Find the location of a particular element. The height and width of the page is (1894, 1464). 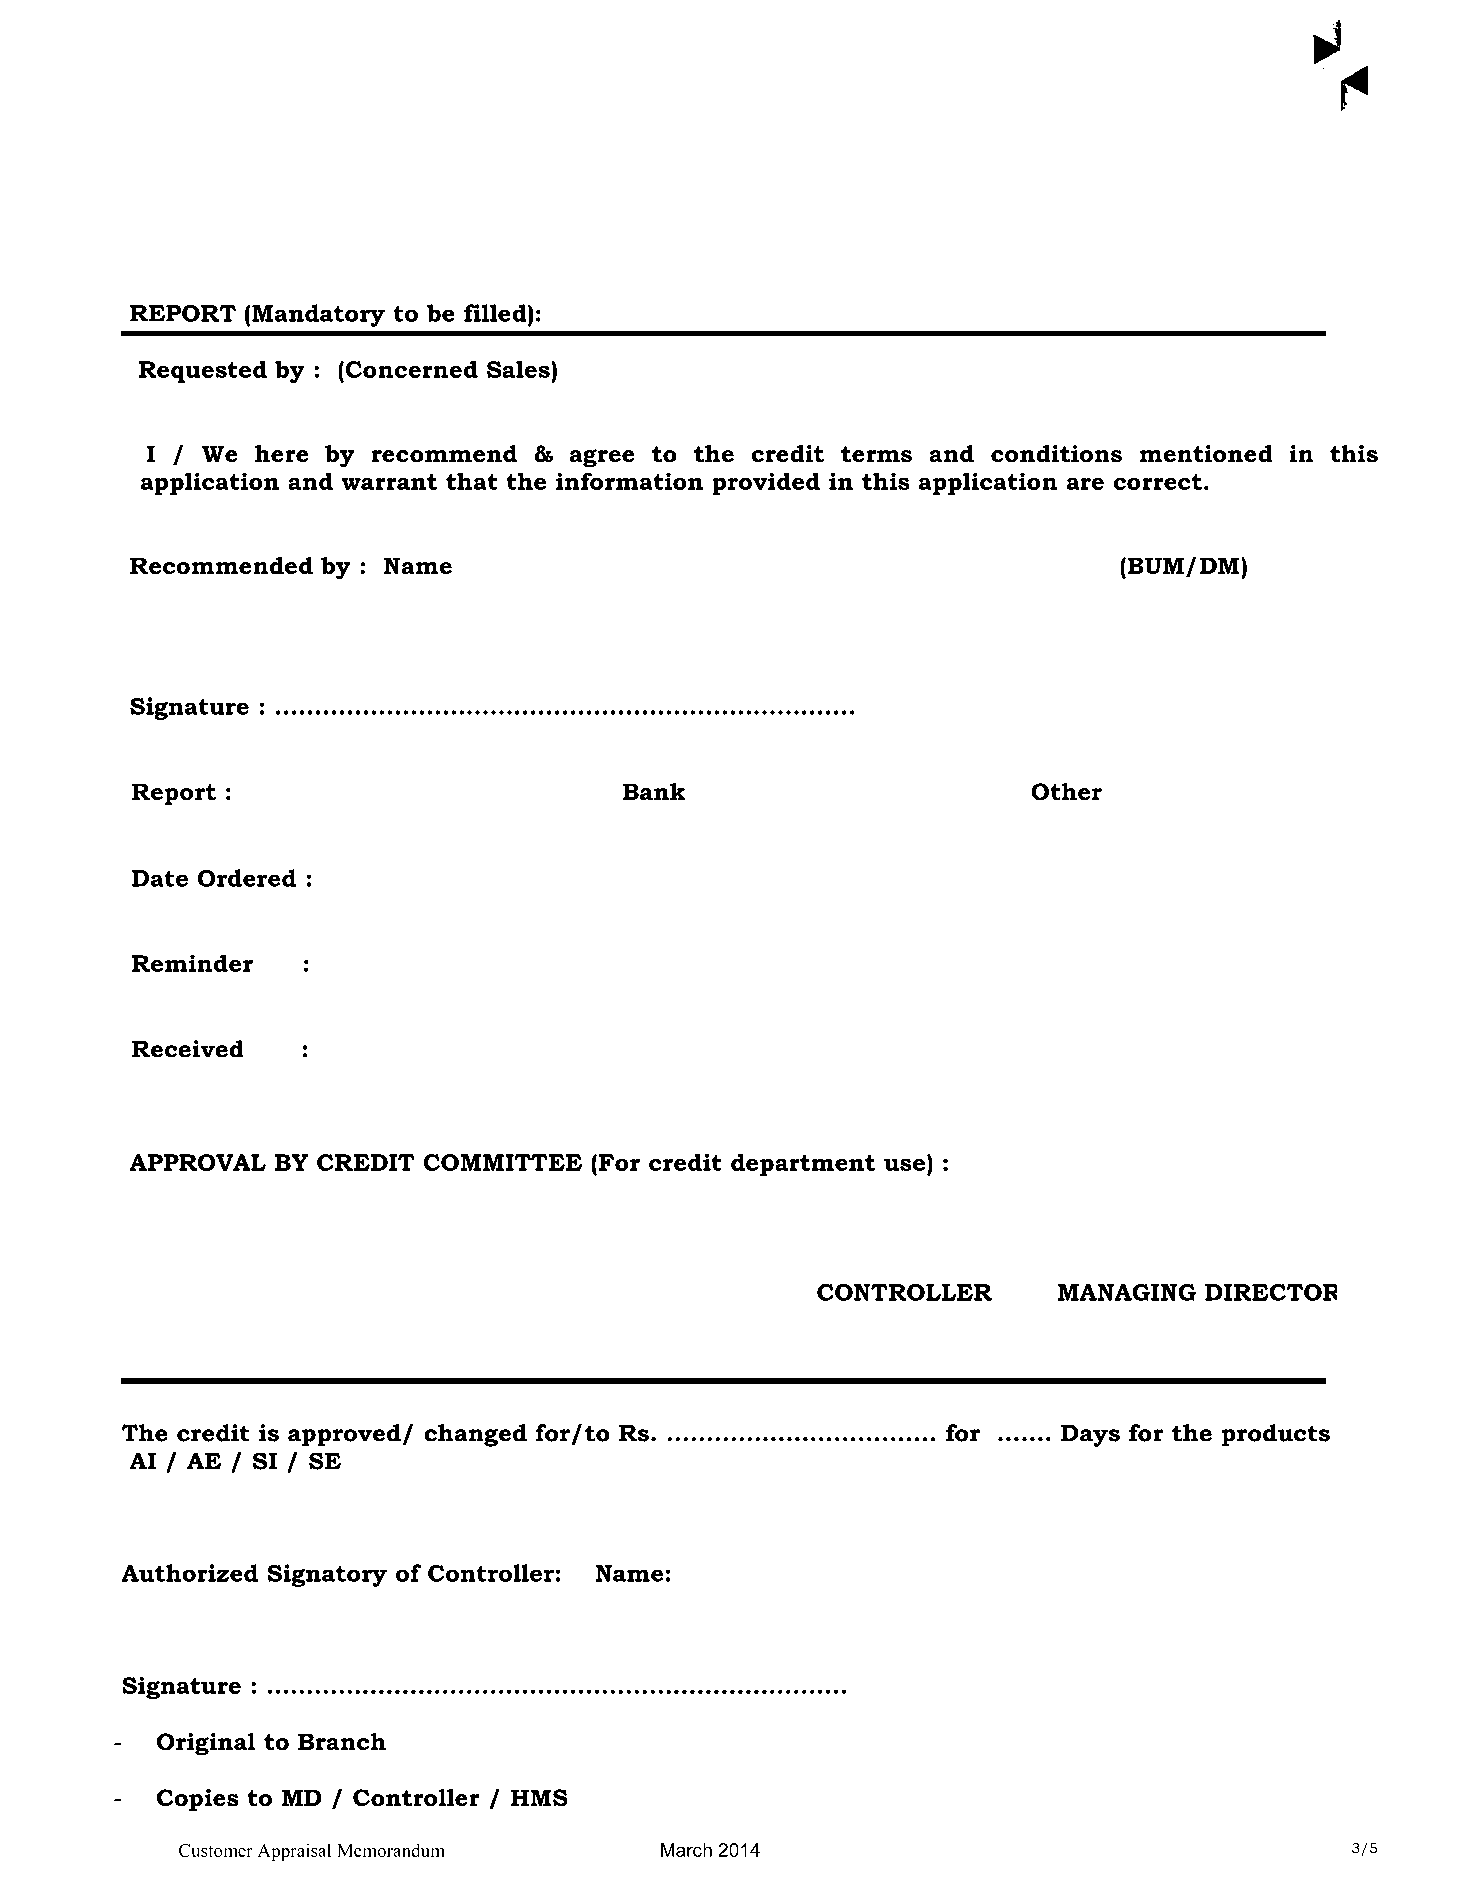

Appraisal is located at coordinates (294, 1852).
